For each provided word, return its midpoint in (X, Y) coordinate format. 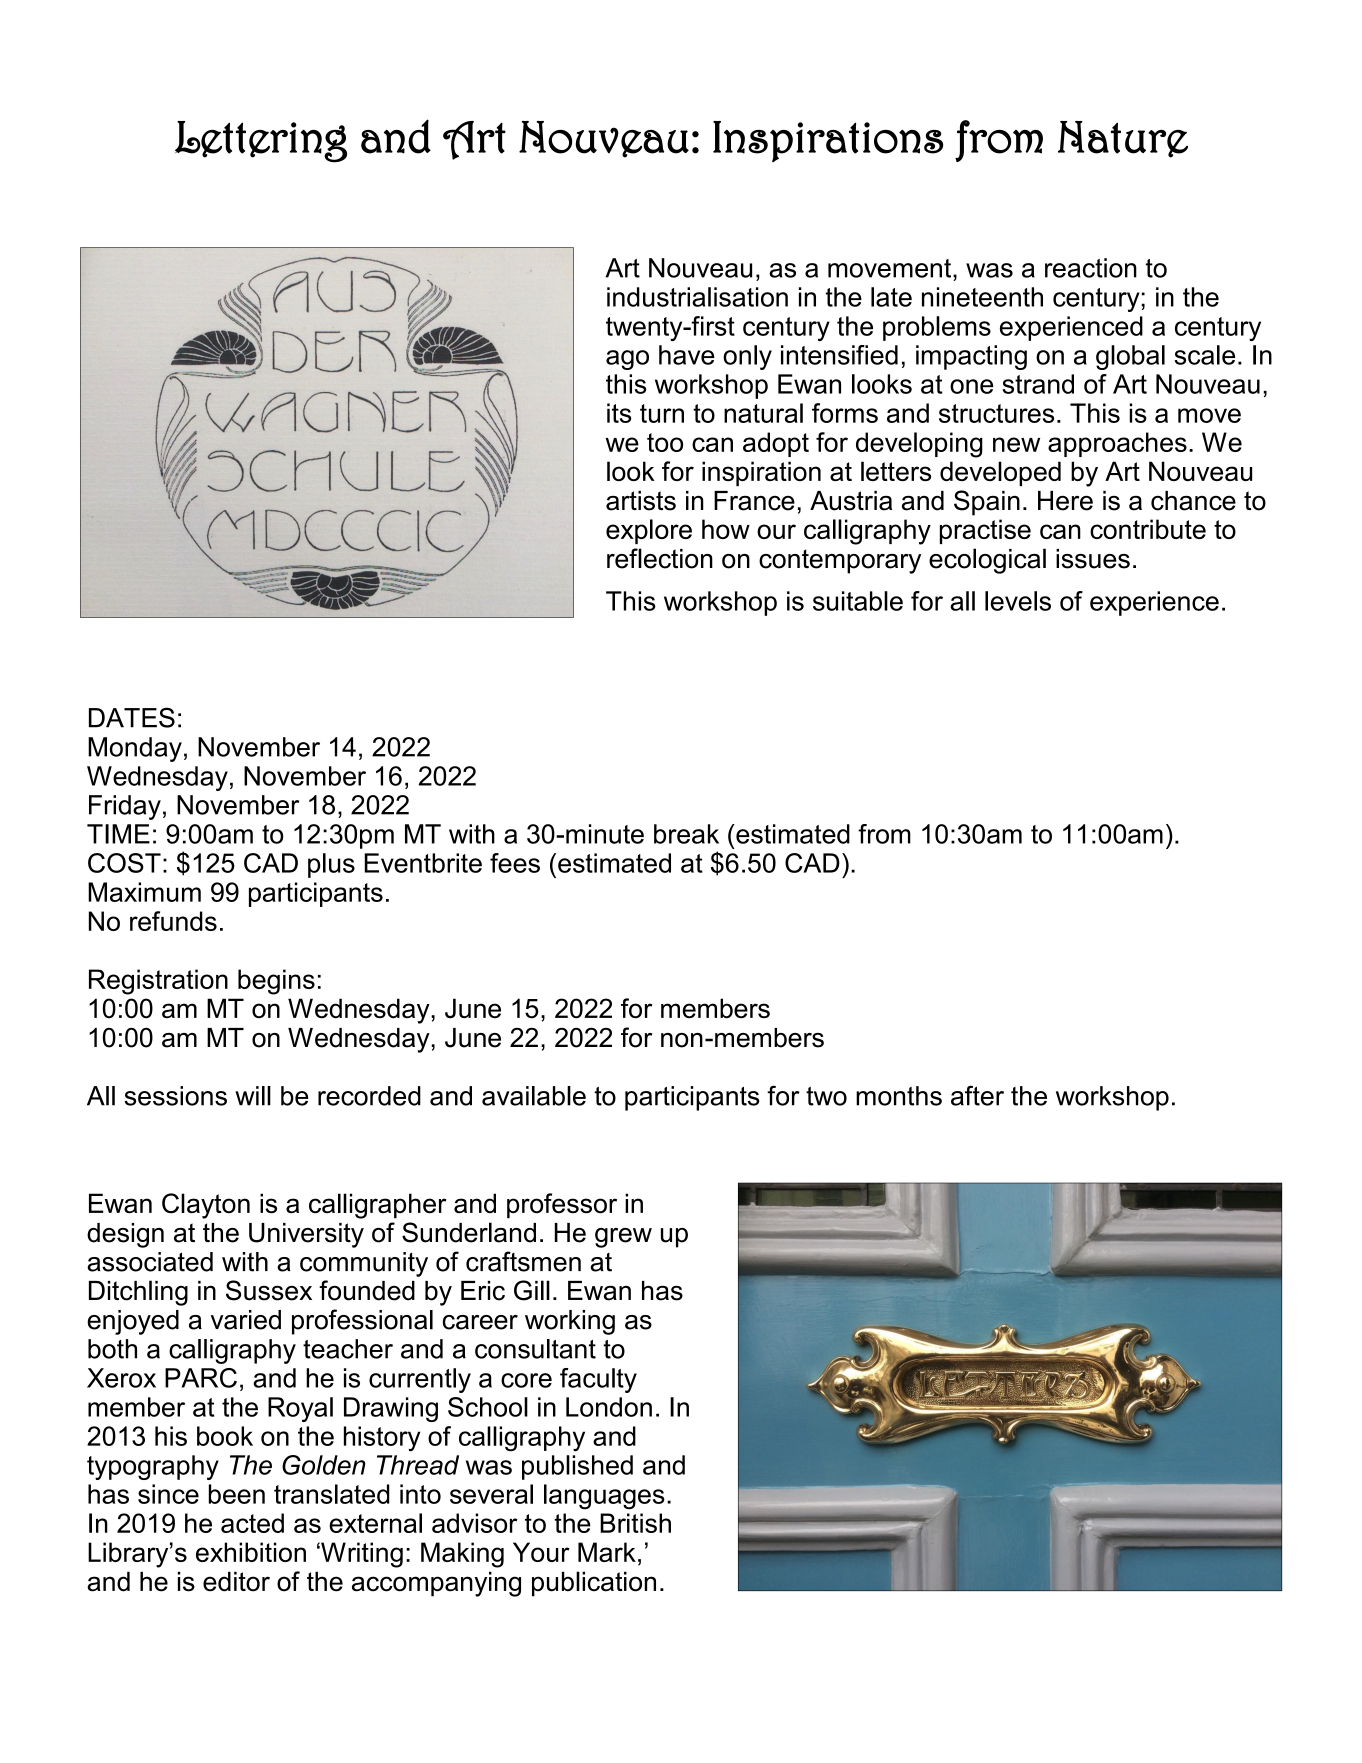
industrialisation (697, 297)
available (534, 1096)
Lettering (261, 142)
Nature (1123, 139)
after (977, 1095)
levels (1018, 601)
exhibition (251, 1552)
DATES (132, 717)
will (253, 1096)
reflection (660, 558)
